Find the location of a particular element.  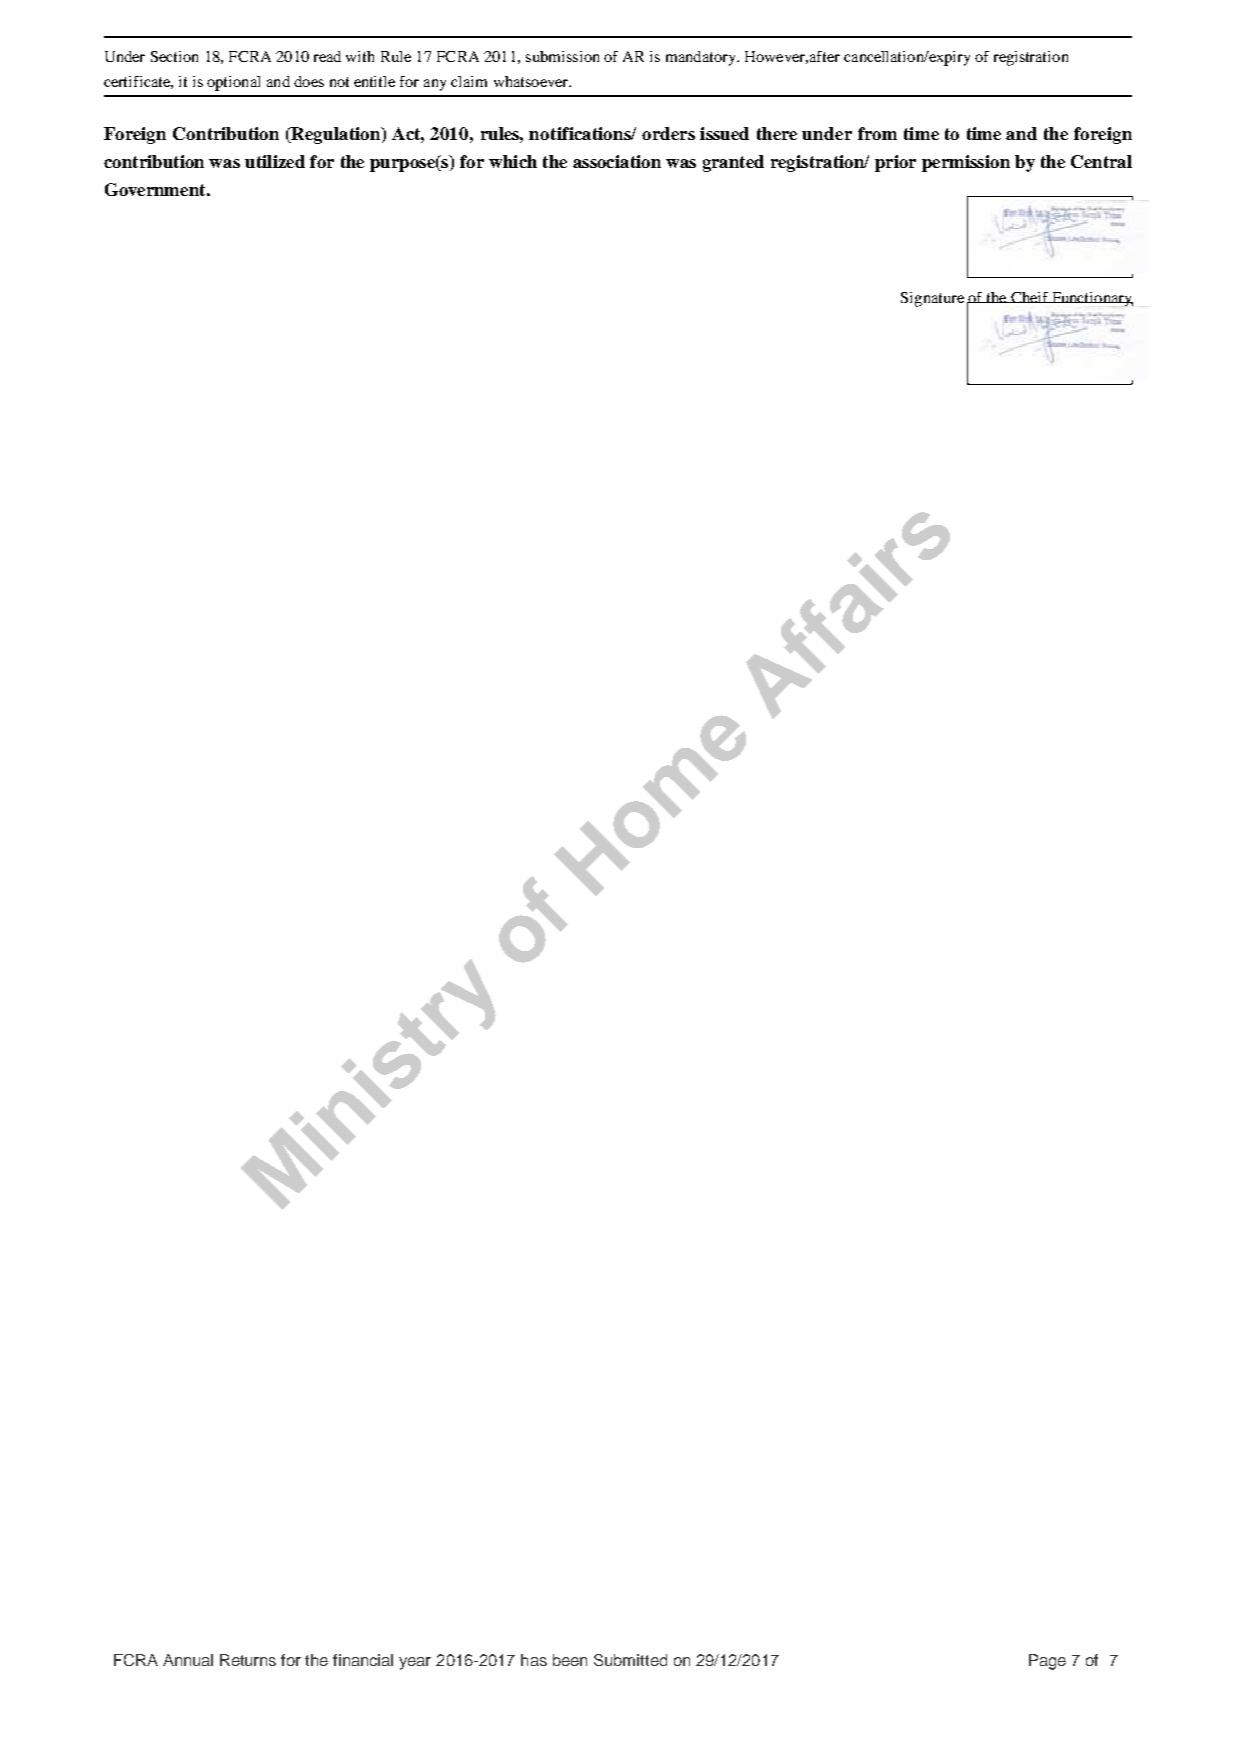

Signature is located at coordinates (932, 299).
